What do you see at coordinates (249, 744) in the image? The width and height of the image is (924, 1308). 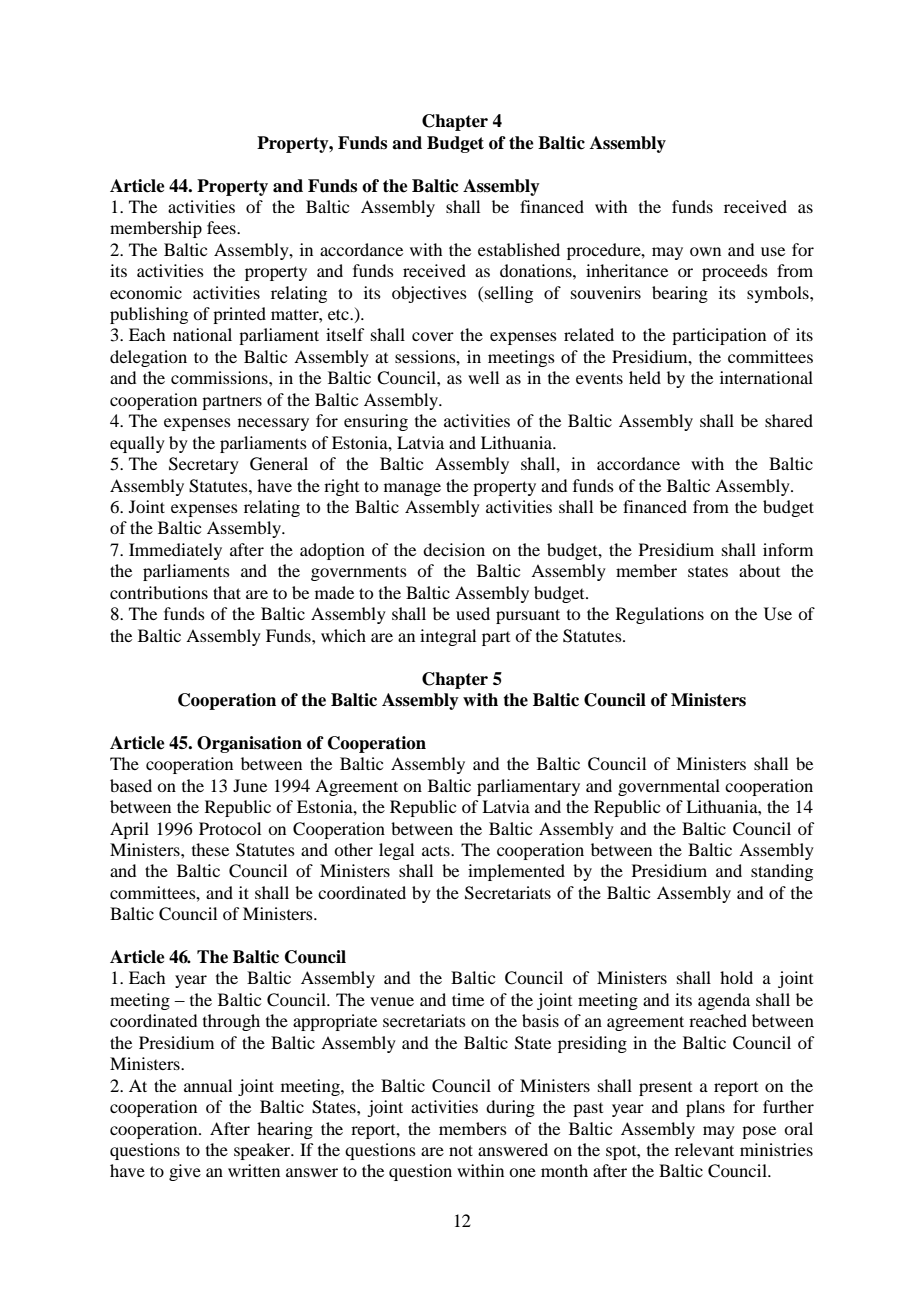 I see `Organisation` at bounding box center [249, 744].
